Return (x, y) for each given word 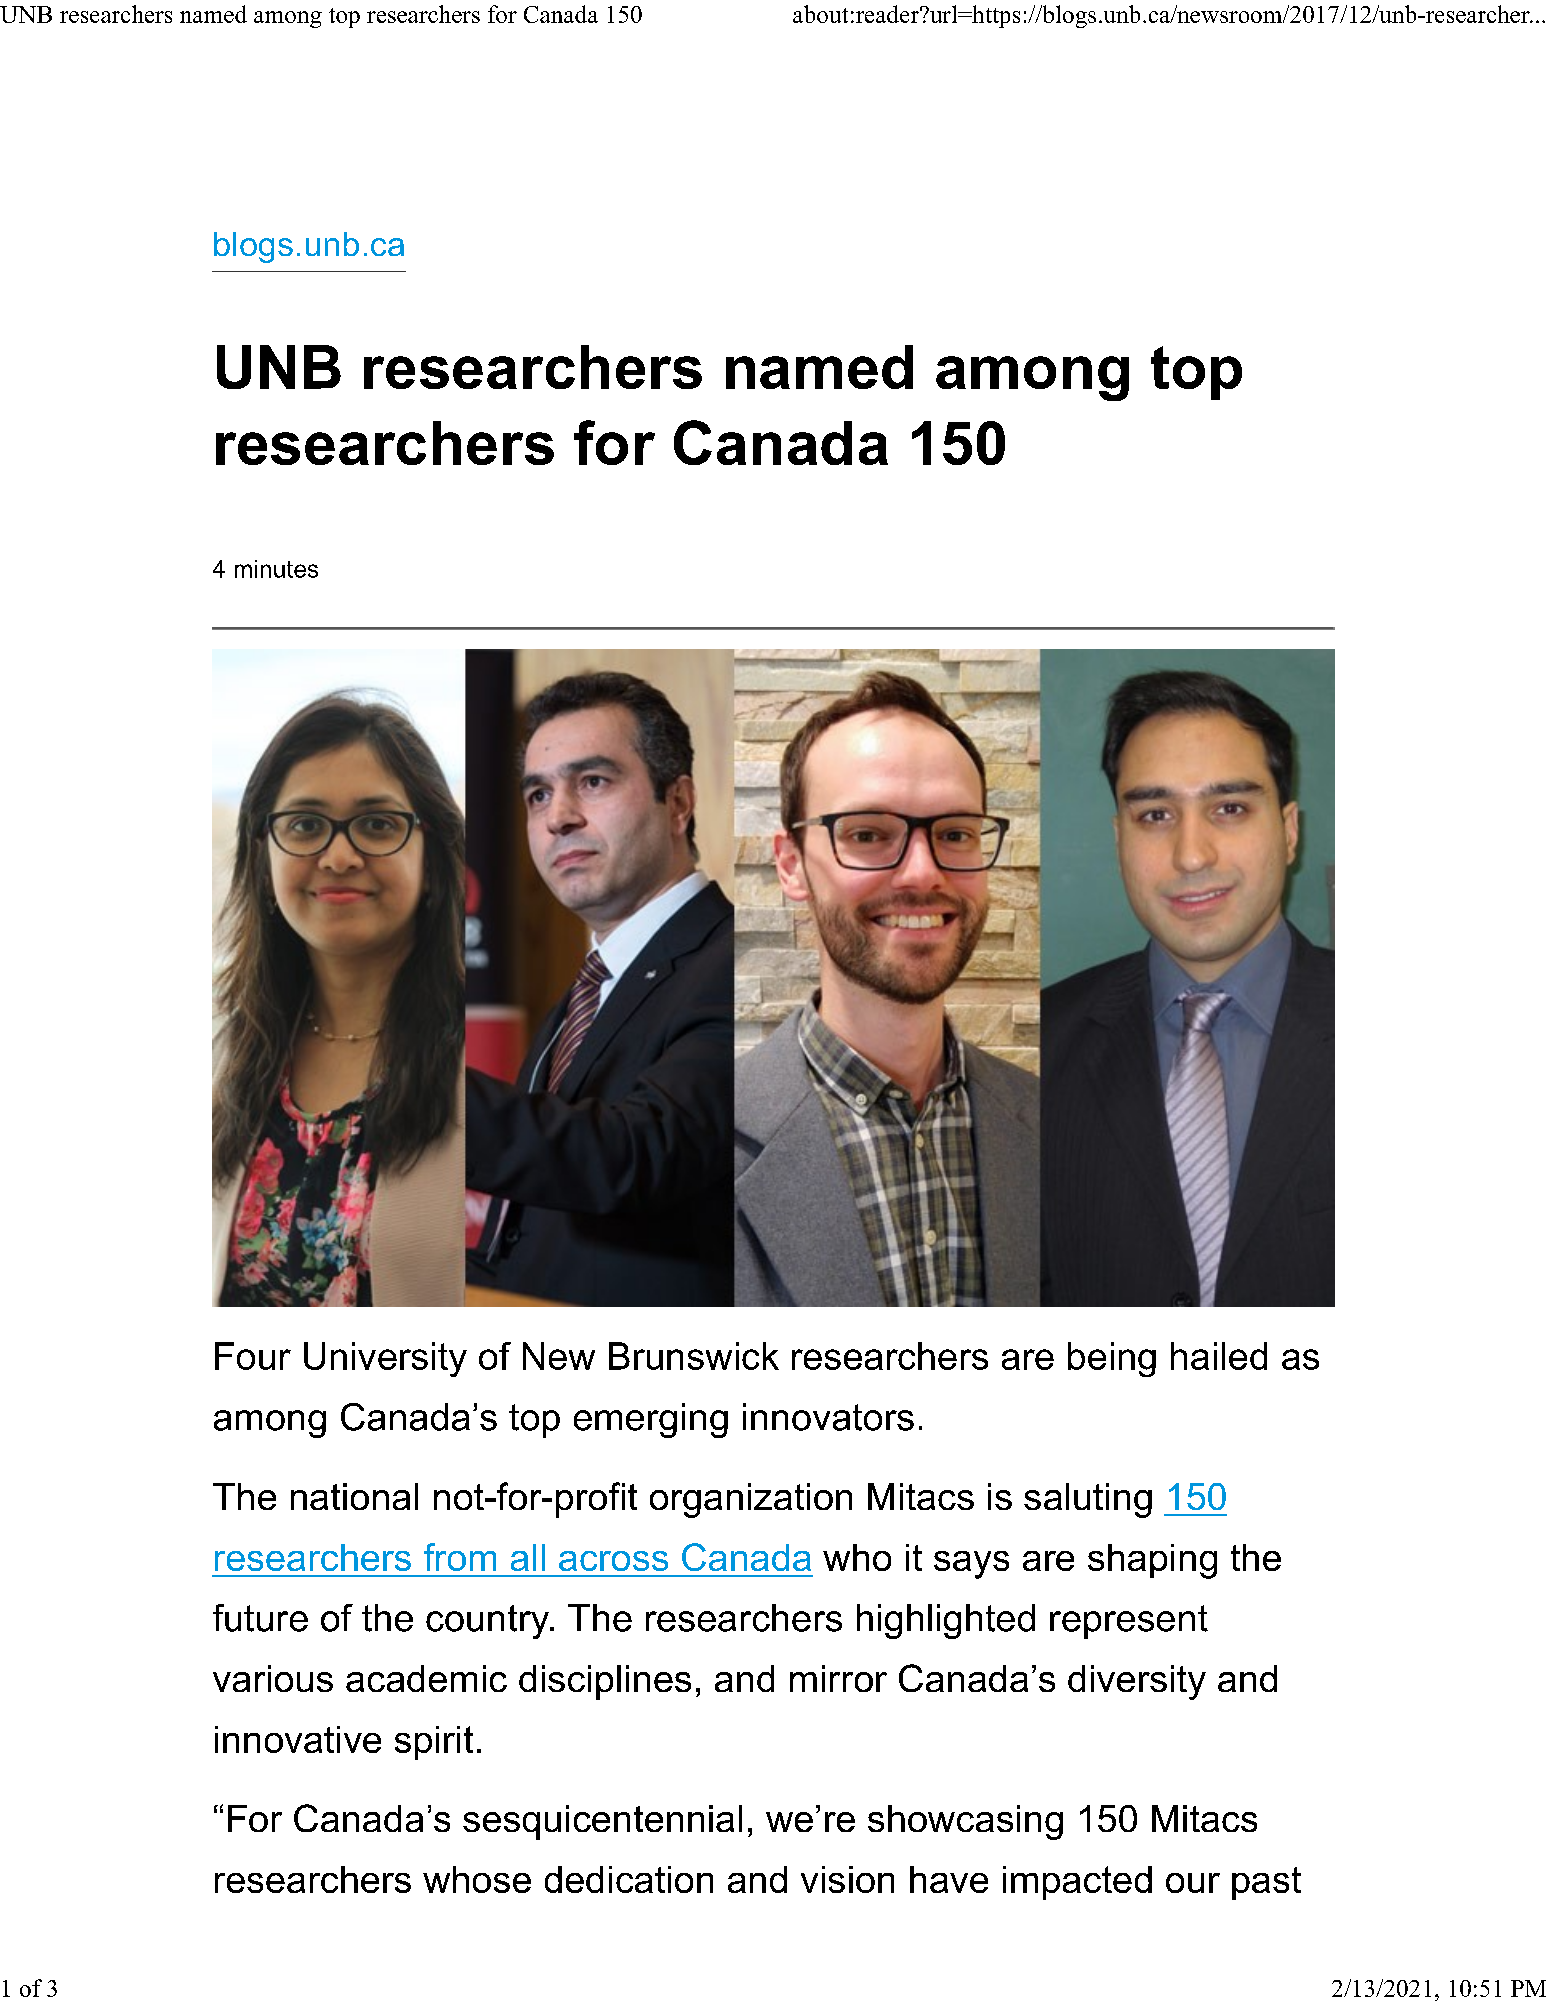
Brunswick (694, 1356)
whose (477, 1879)
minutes (276, 569)
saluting (1088, 1500)
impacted (1077, 1883)
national (354, 1496)
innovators (828, 1417)
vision (847, 1879)
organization (751, 1500)
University (385, 1359)
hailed (1219, 1356)
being (1112, 1359)
